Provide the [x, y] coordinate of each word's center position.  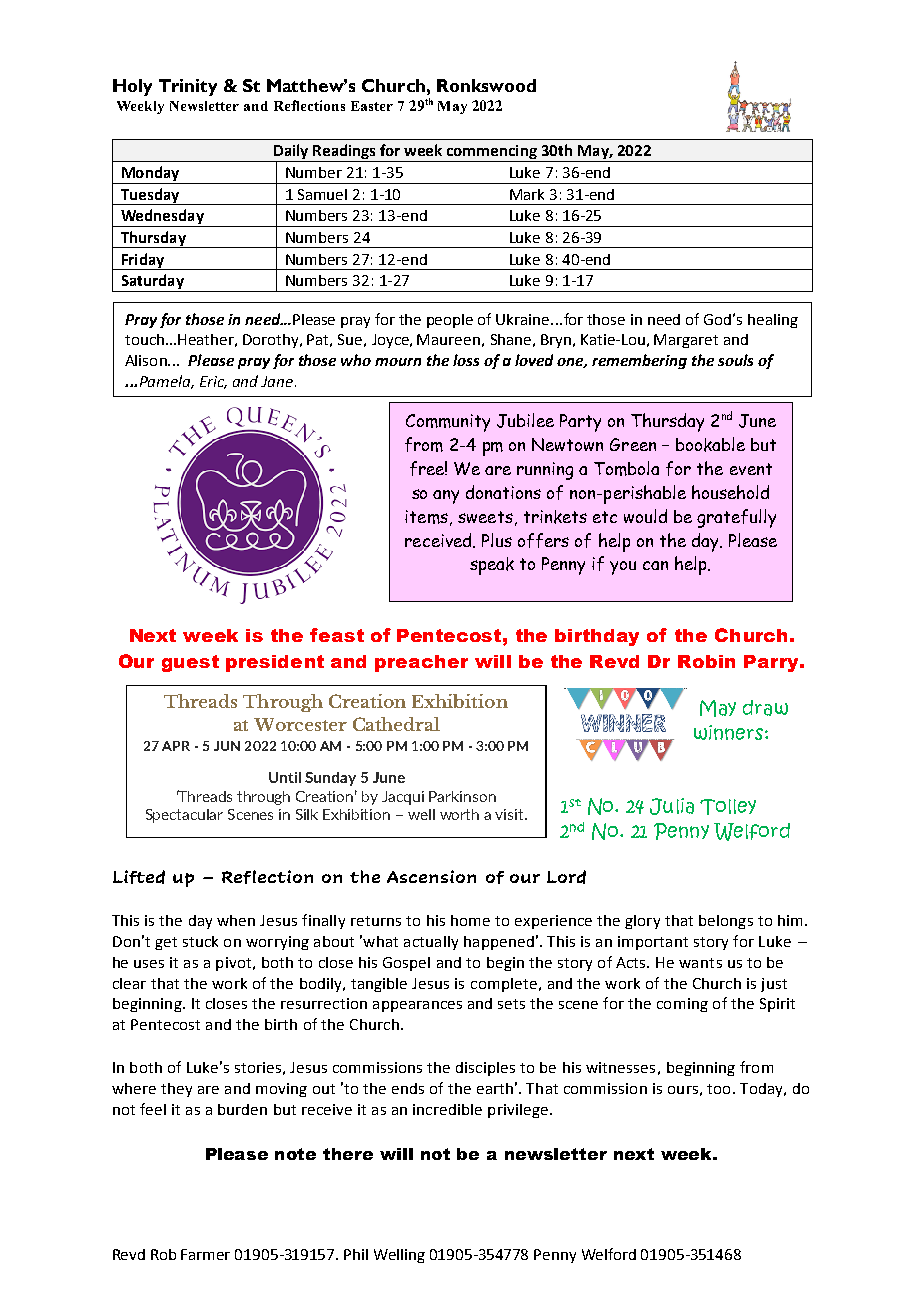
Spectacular [184, 816]
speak [492, 566]
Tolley [728, 807]
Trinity [188, 87]
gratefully [736, 518]
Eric [213, 382]
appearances [417, 1006]
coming [682, 1005]
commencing [492, 153]
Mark [527, 194]
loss [466, 360]
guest [190, 663]
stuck [200, 941]
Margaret [686, 341]
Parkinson [462, 796]
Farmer [205, 1254]
